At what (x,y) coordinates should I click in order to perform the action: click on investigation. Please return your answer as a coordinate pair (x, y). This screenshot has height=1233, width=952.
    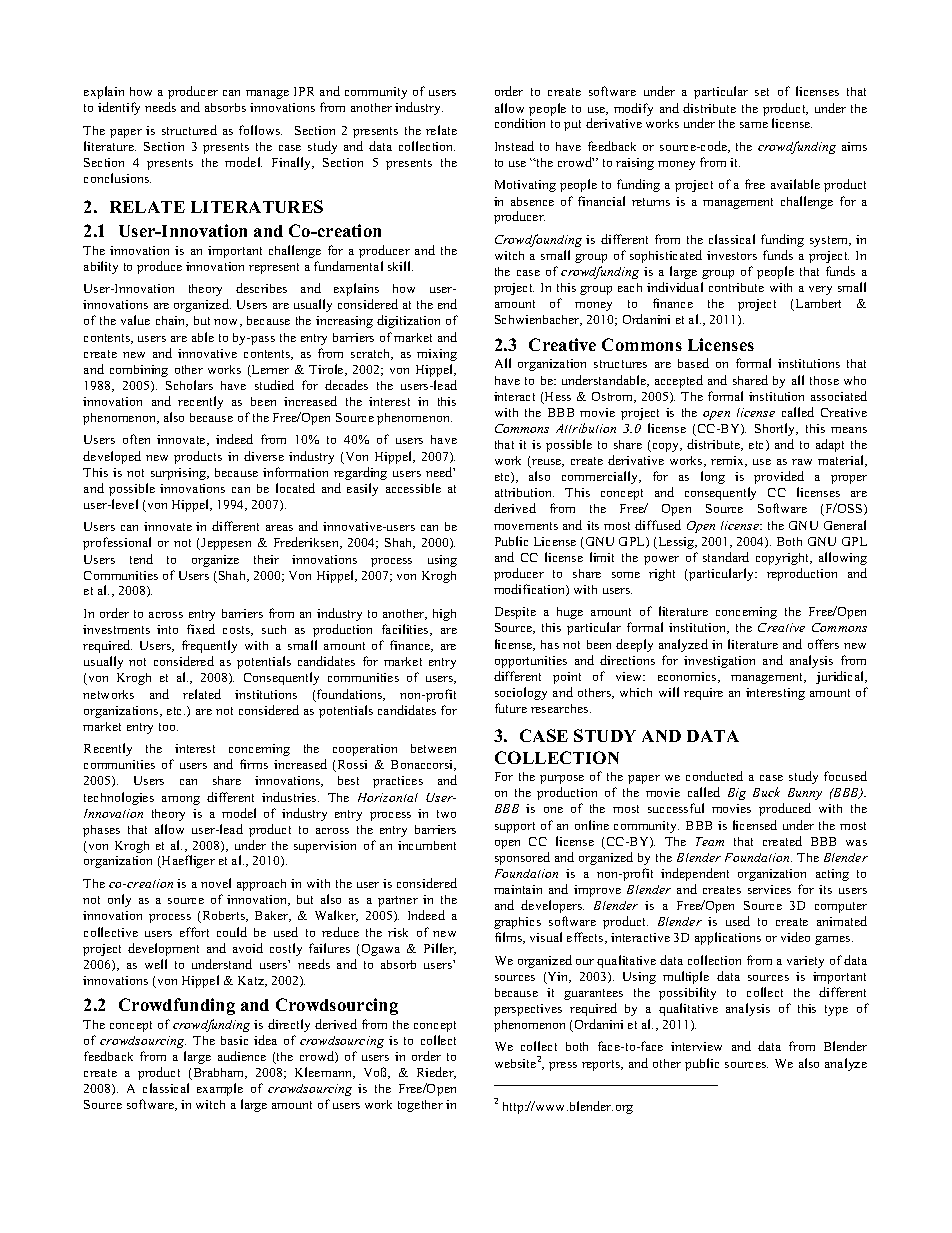
    Looking at the image, I should click on (719, 662).
